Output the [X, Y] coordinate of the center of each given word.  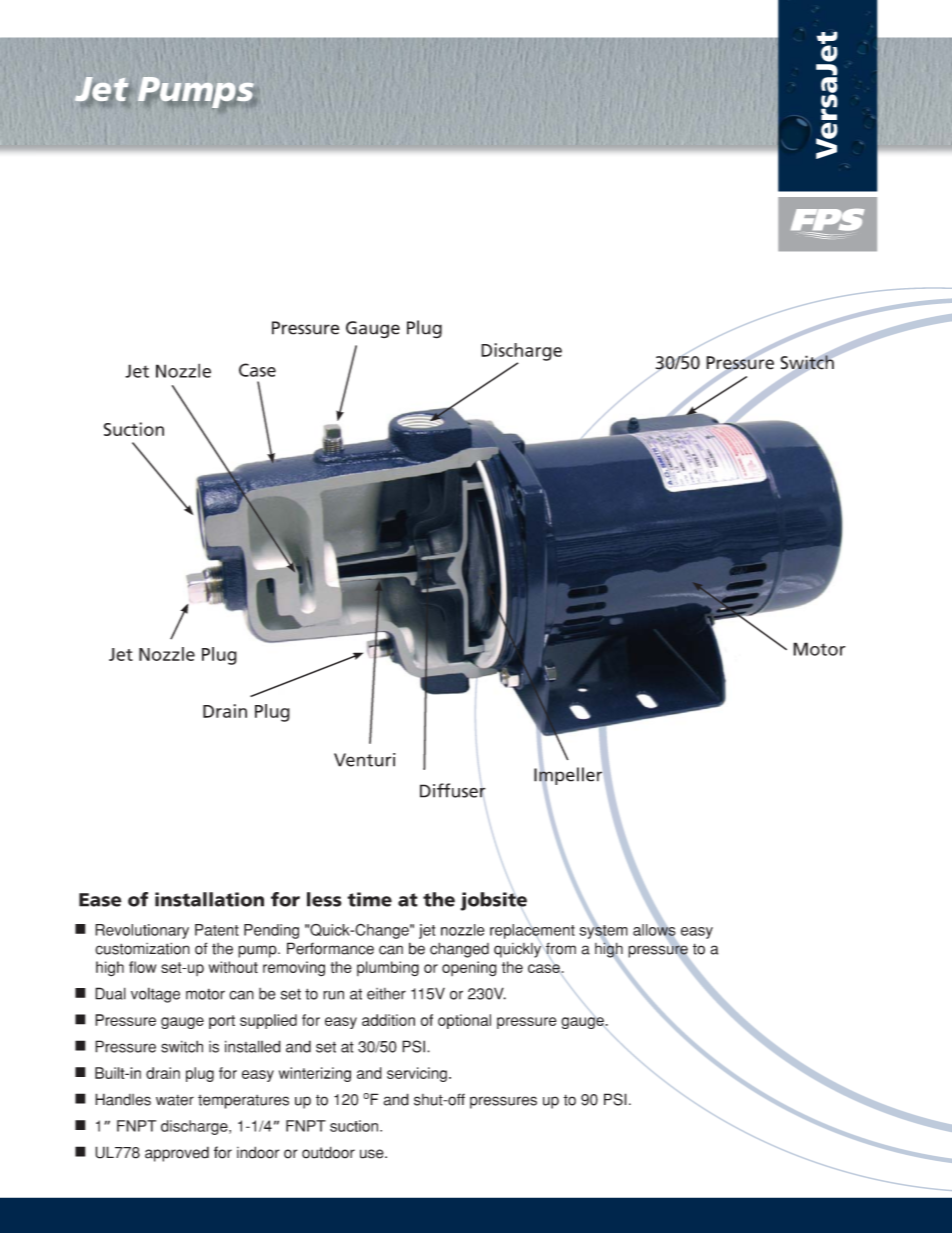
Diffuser [453, 790]
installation [209, 899]
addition [388, 1020]
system [603, 932]
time [369, 899]
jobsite [493, 901]
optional [464, 1021]
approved [177, 1154]
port [222, 1022]
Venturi [365, 760]
